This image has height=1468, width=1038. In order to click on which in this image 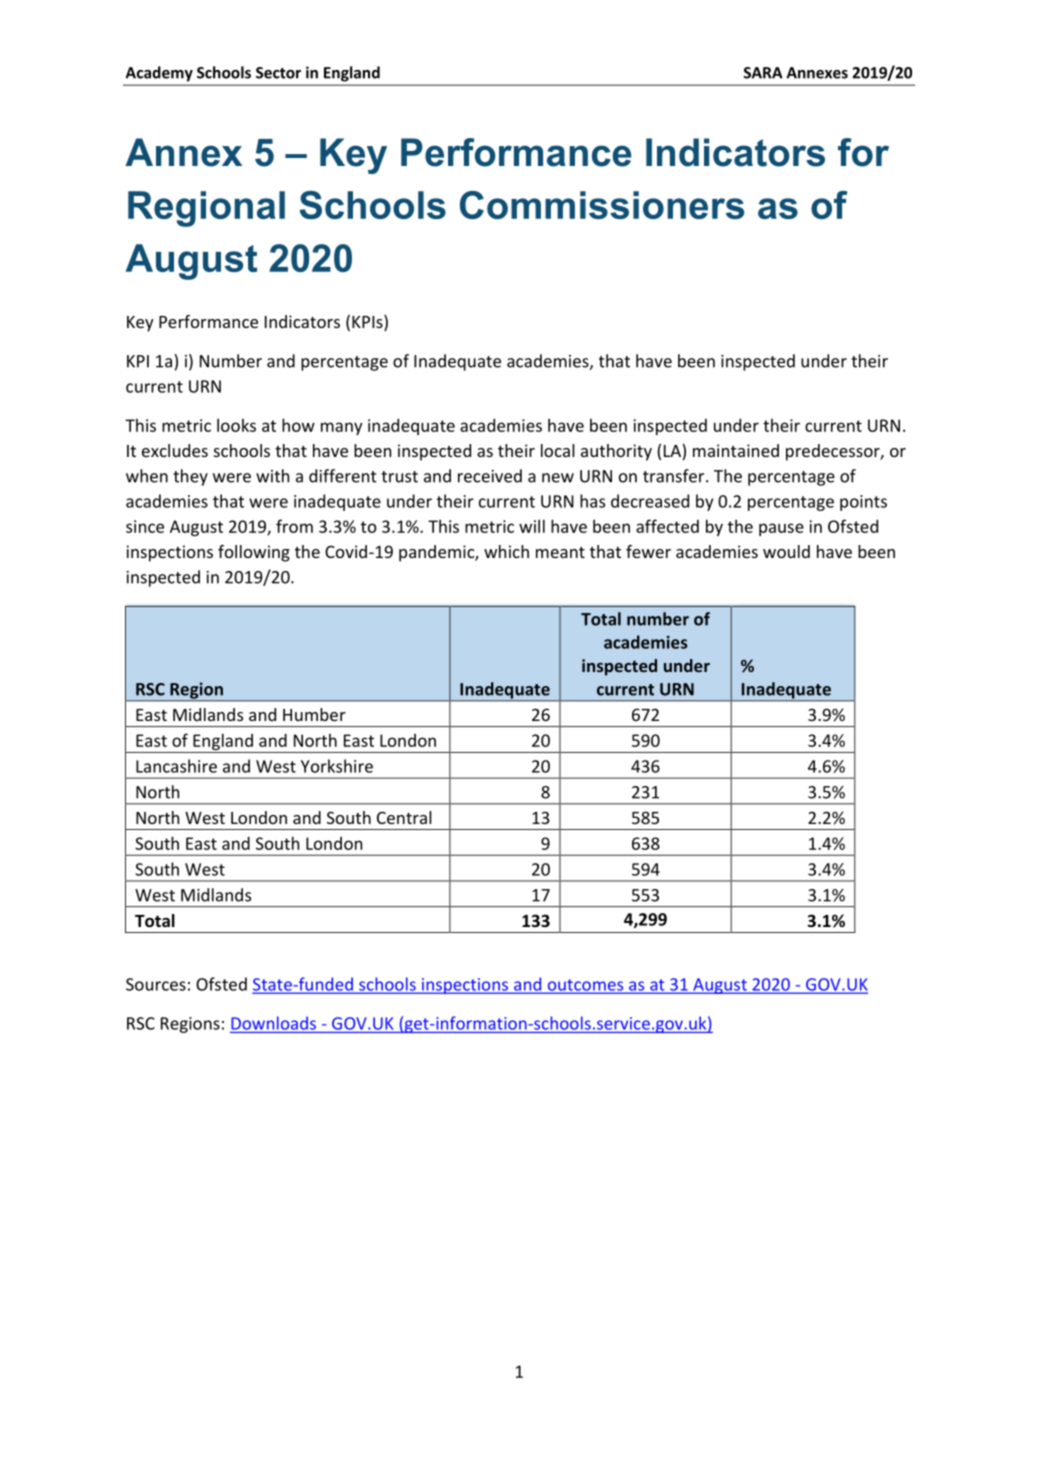, I will do `click(506, 551)`.
